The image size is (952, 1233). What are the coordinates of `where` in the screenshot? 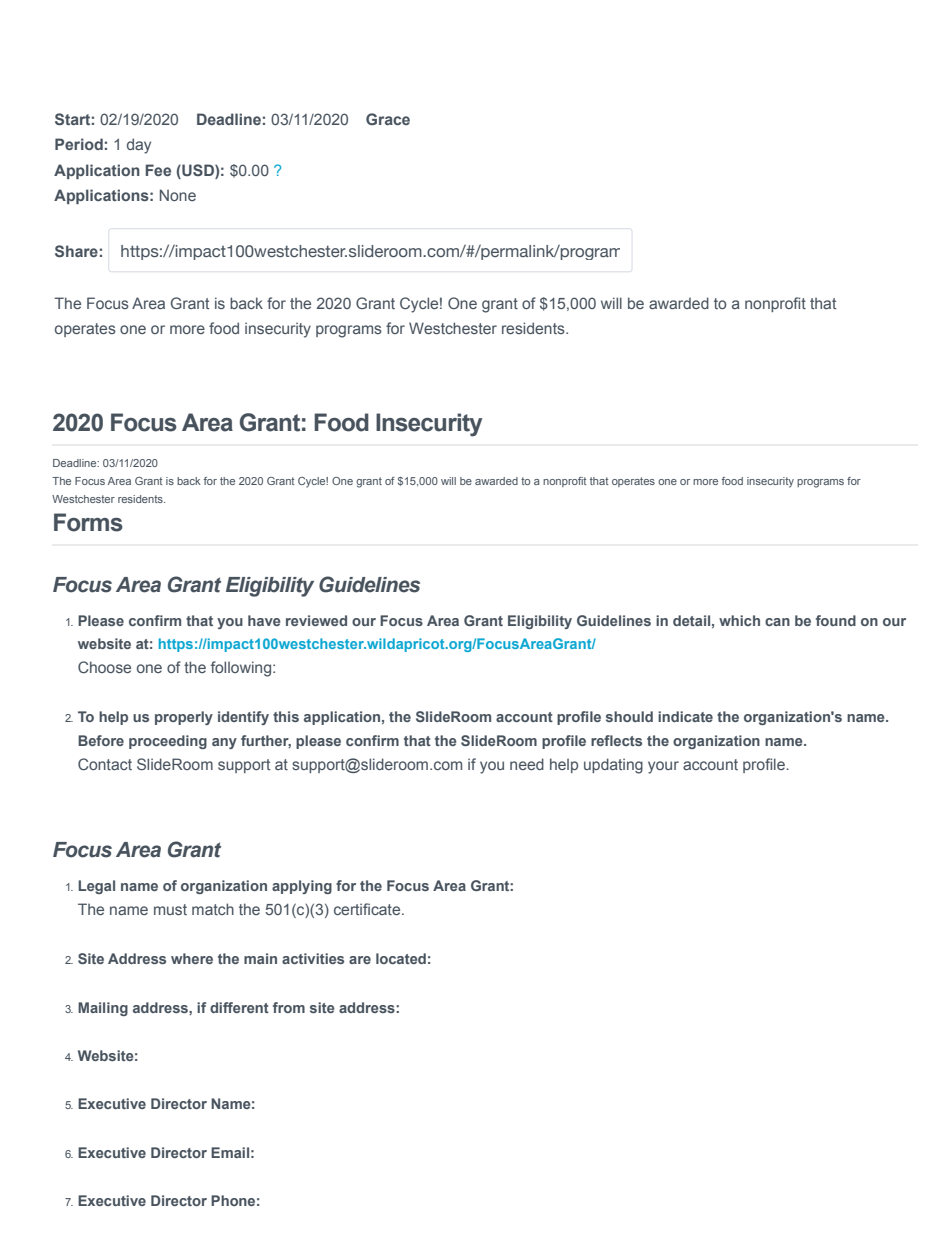 It's located at (192, 958).
